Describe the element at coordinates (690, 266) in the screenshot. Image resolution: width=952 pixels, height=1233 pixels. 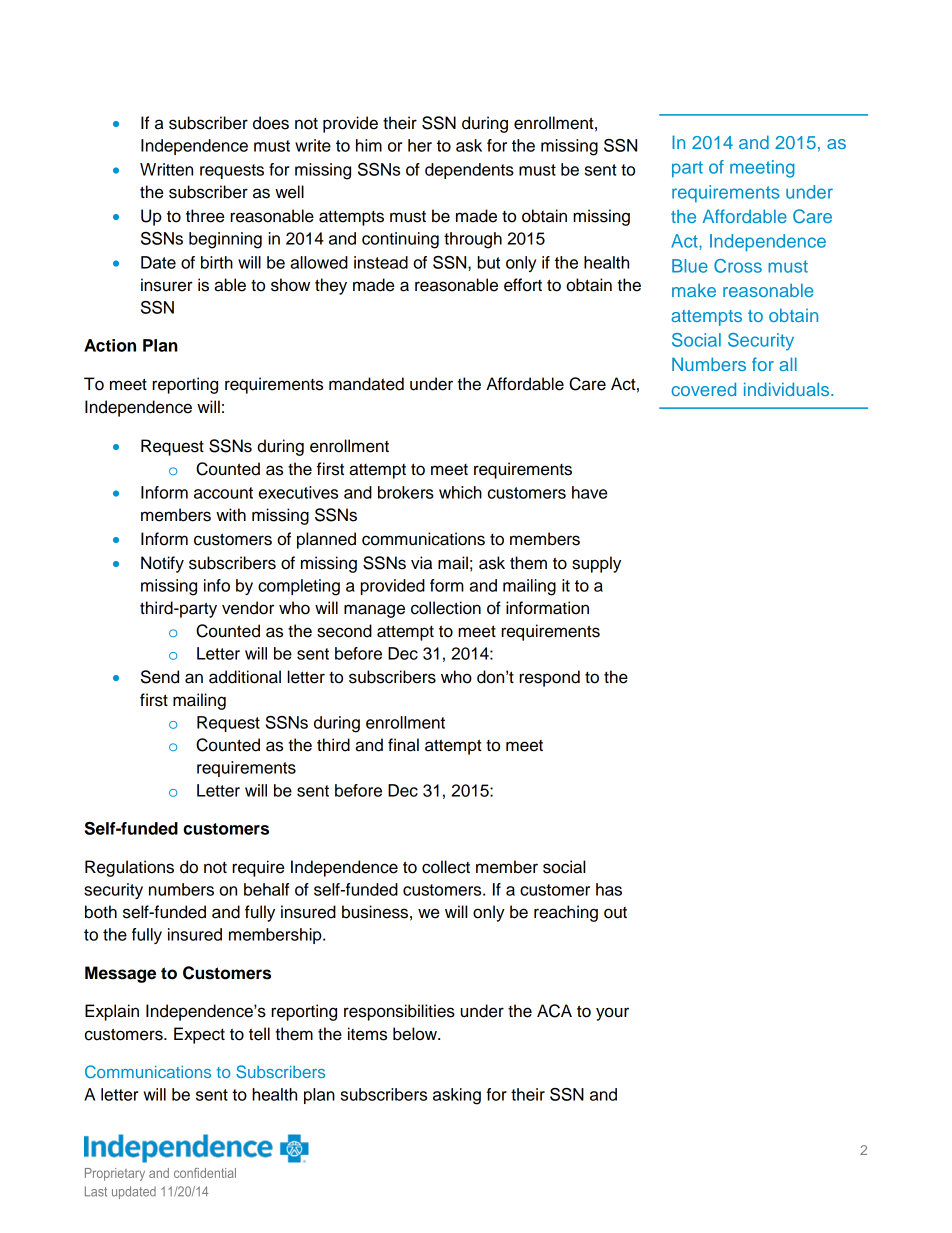
I see `Blue` at that location.
